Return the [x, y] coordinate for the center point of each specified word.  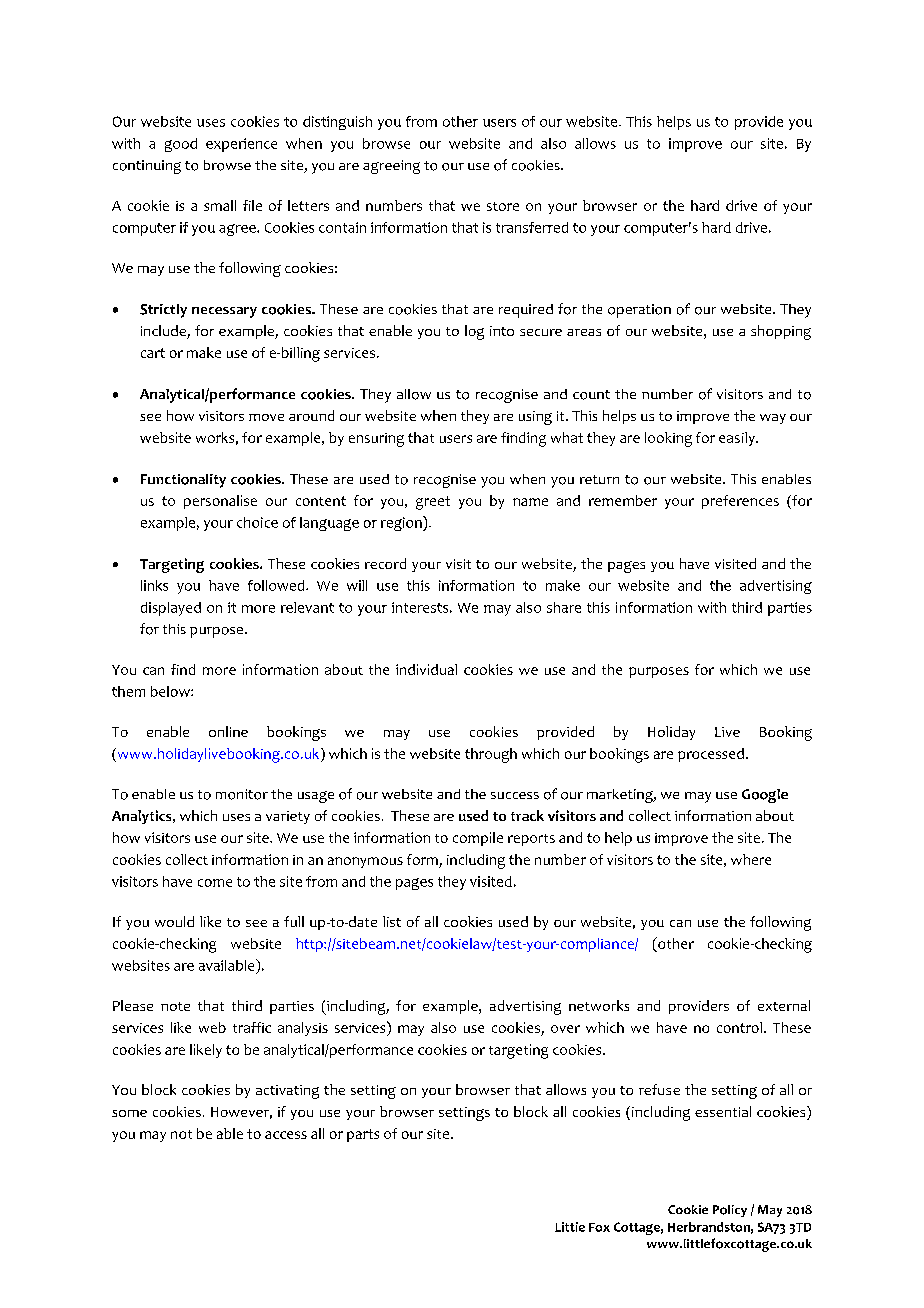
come [215, 883]
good [181, 145]
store [503, 206]
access [286, 1135]
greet [433, 503]
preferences [740, 502]
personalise [220, 502]
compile [478, 839]
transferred [532, 227]
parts [363, 1135]
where [751, 859]
